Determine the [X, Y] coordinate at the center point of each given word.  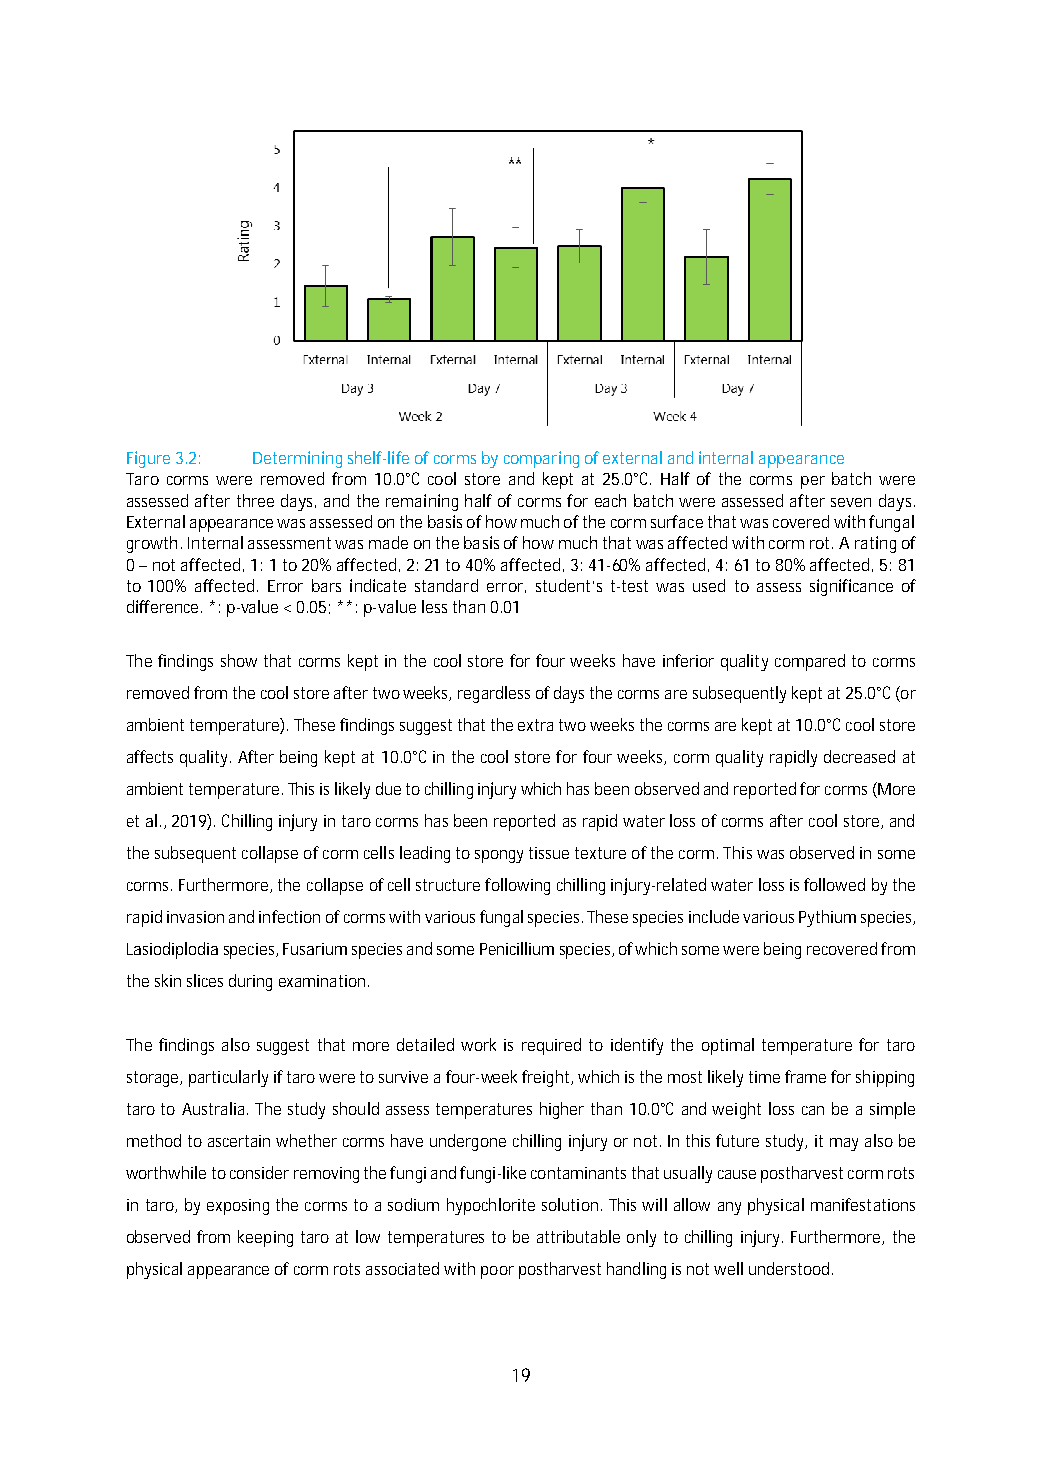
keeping [265, 1238]
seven [851, 502]
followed [834, 884]
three [255, 500]
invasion [195, 917]
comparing [541, 459]
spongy [499, 856]
